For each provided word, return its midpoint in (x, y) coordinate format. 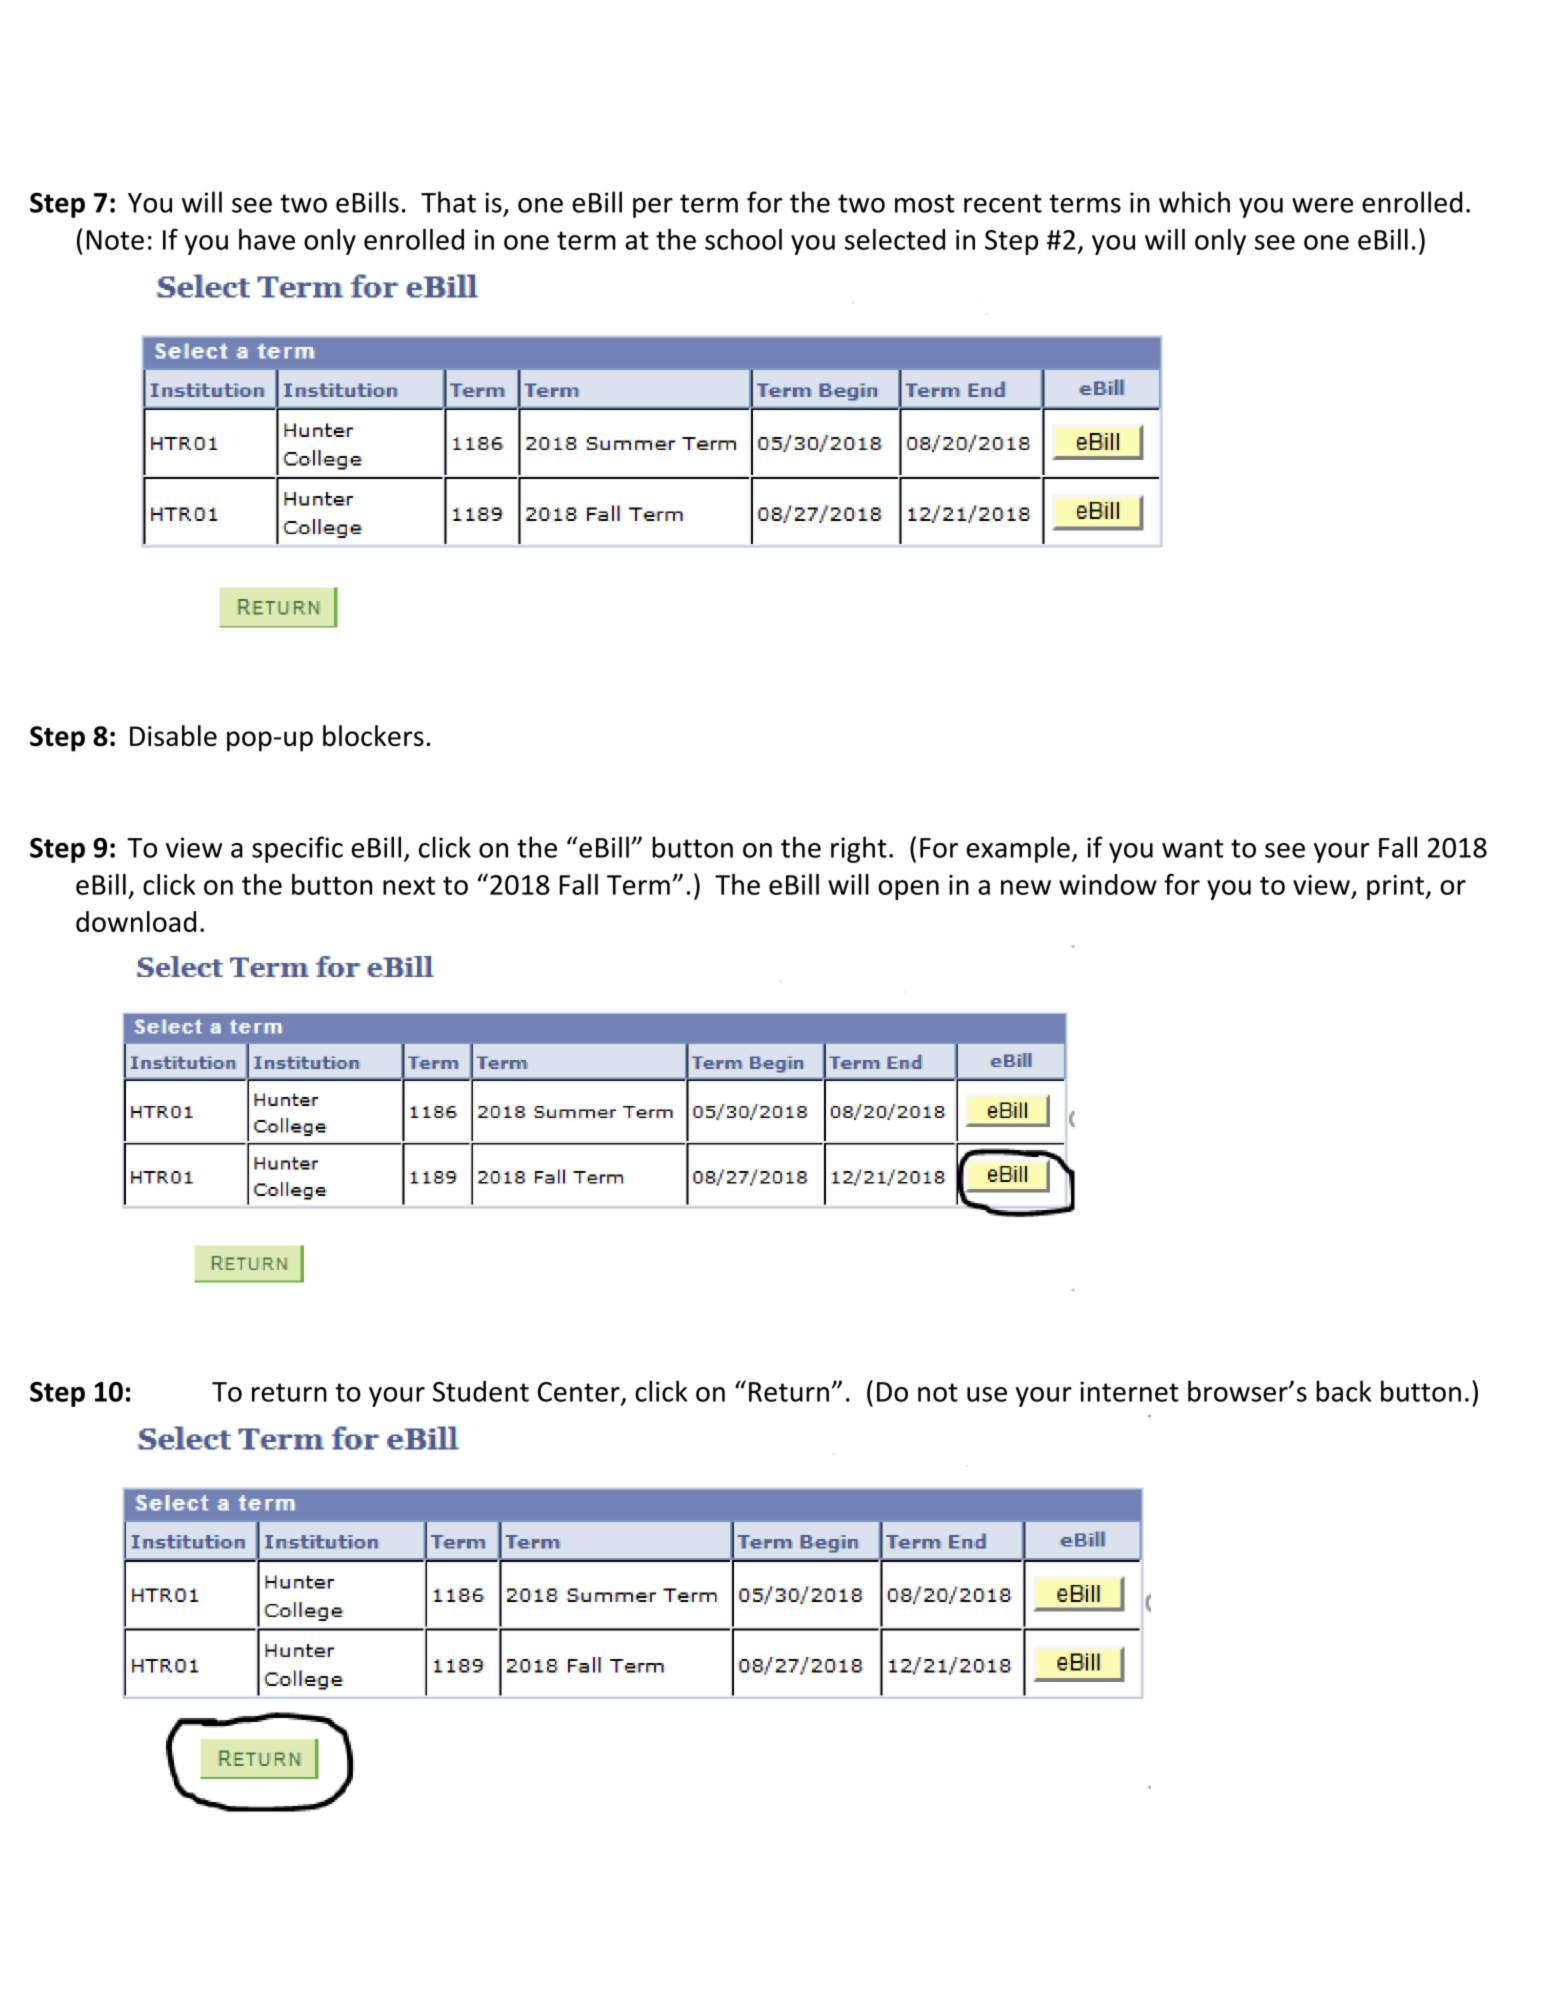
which (1194, 202)
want (1192, 848)
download (136, 921)
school (743, 239)
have (267, 239)
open (908, 890)
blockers (373, 735)
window (1108, 884)
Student (481, 1391)
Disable (173, 735)
